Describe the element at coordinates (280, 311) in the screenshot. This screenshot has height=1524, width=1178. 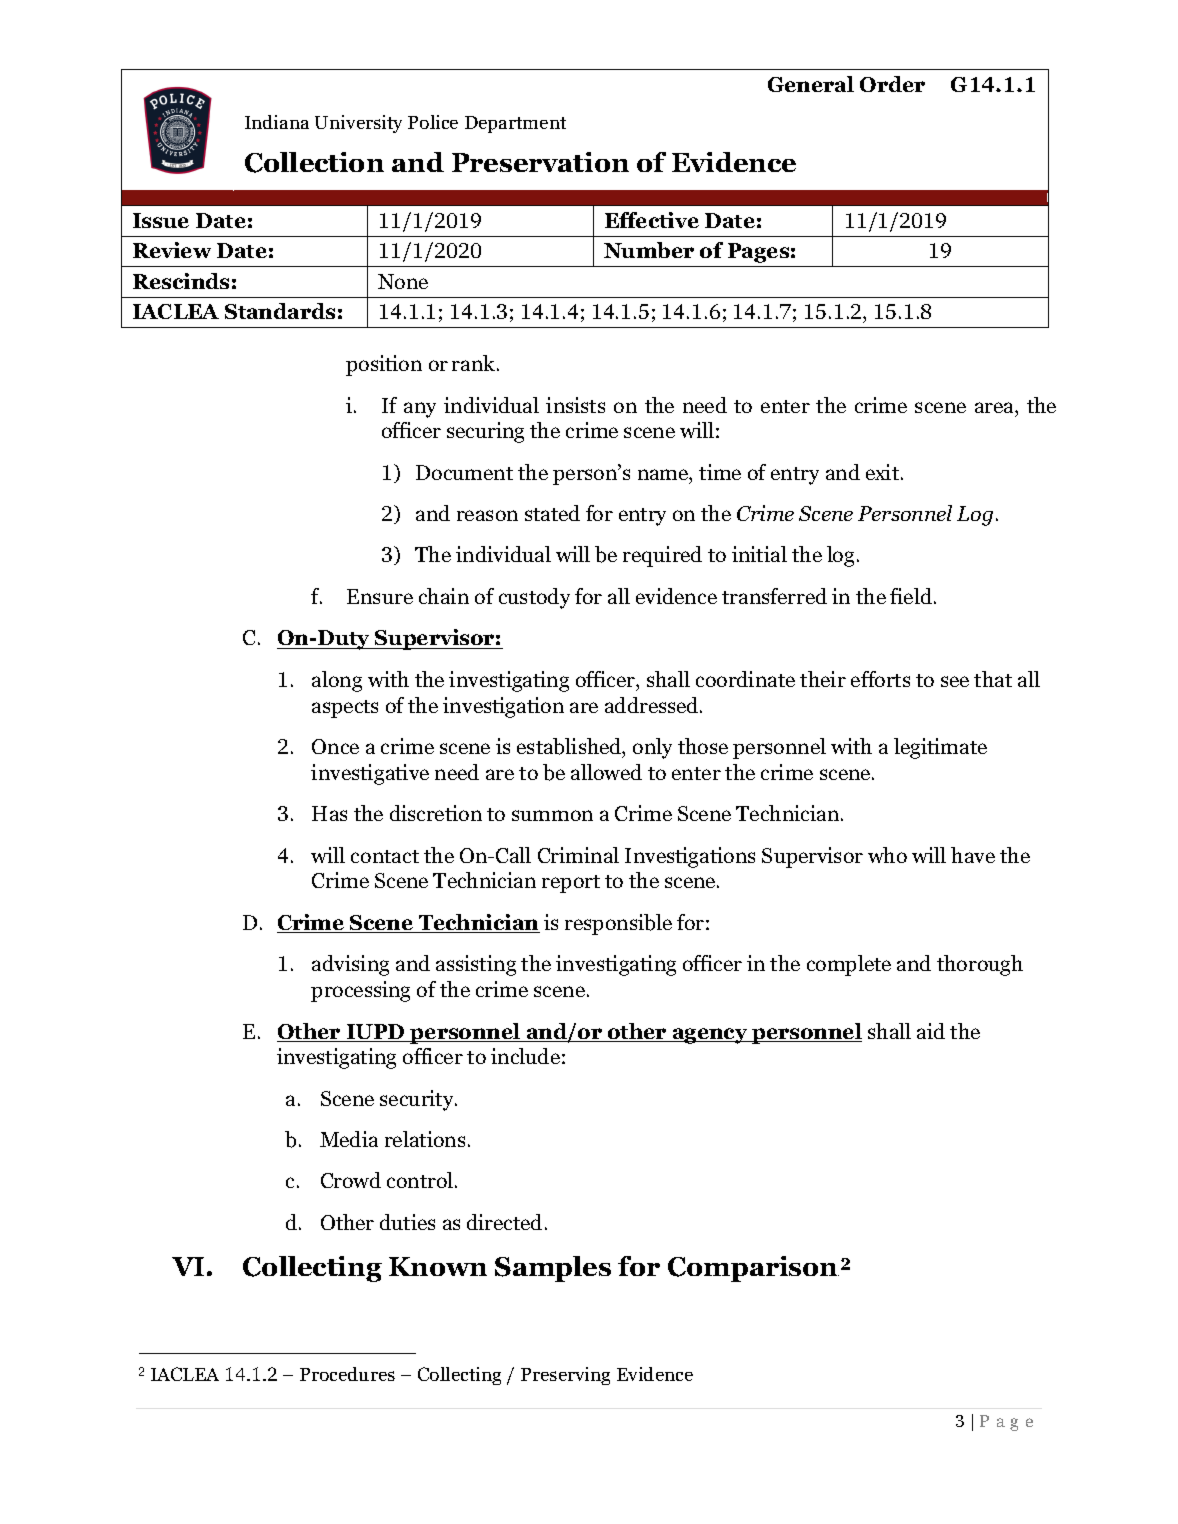
I see `Standards` at that location.
